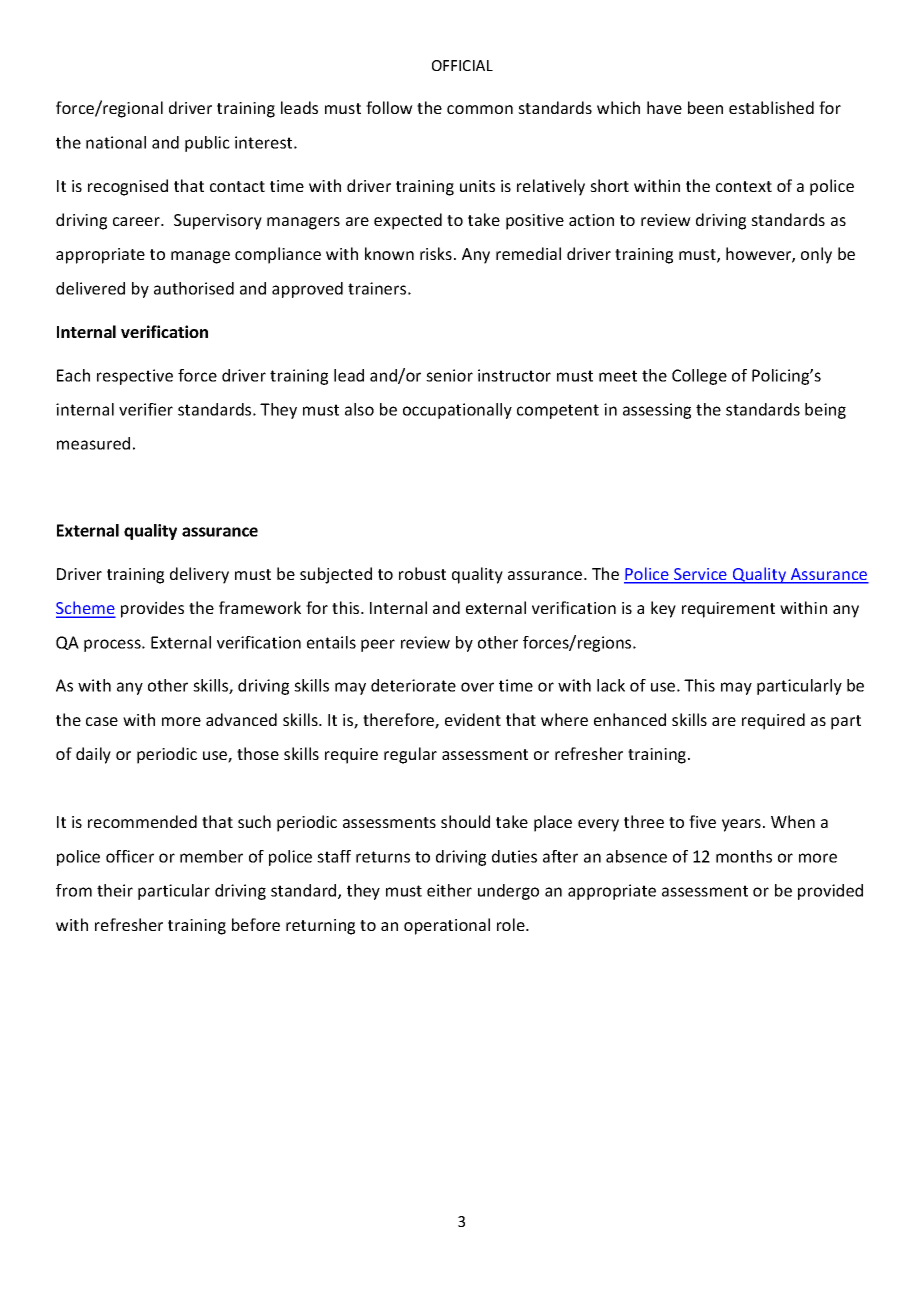  Describe the element at coordinates (152, 609) in the screenshot. I see `provides` at that location.
